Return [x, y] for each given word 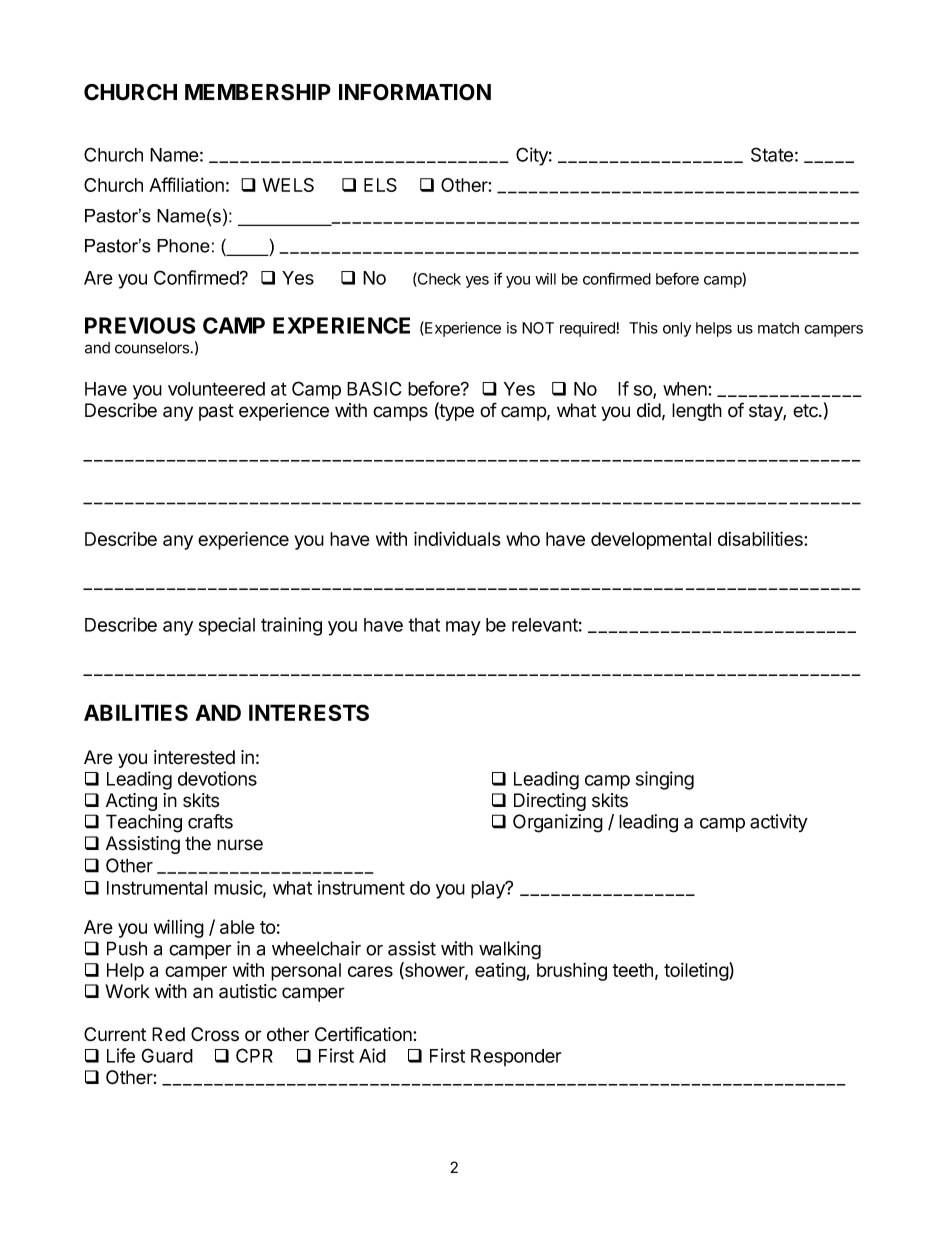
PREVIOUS [140, 325]
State [772, 154]
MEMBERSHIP [258, 92]
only [677, 329]
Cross [215, 1034]
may [463, 628]
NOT [538, 328]
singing [665, 780]
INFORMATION [415, 92]
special [227, 626]
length [697, 412]
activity [779, 823]
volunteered [216, 389]
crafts [210, 821]
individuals [457, 538]
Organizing [558, 823]
